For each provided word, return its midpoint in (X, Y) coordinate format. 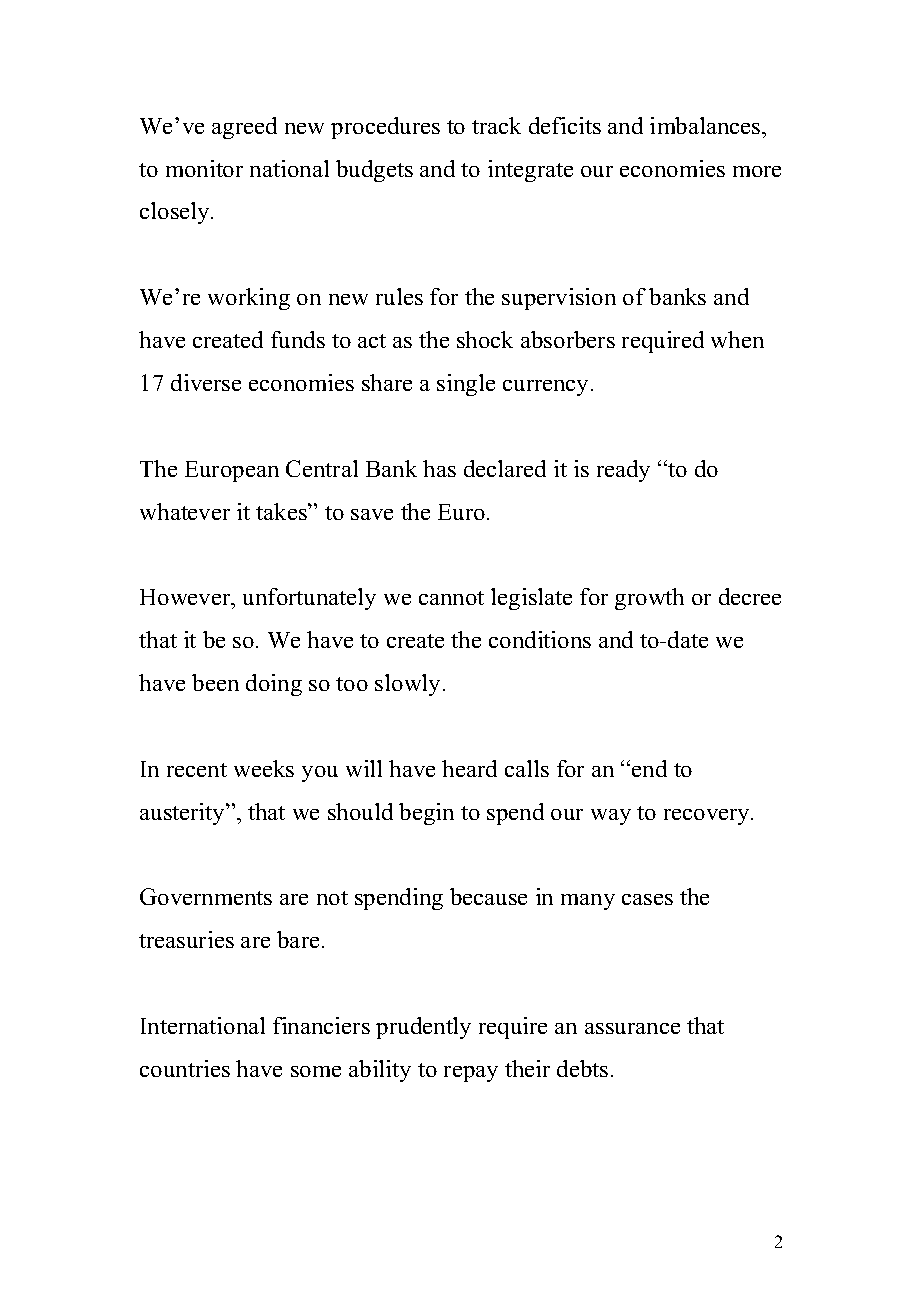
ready (623, 471)
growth (649, 599)
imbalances (706, 125)
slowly (409, 685)
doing (274, 685)
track (496, 125)
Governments (206, 896)
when (737, 339)
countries (185, 1068)
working (249, 299)
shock (485, 339)
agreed (244, 128)
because (488, 896)
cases (647, 899)
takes (282, 511)
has (439, 468)
